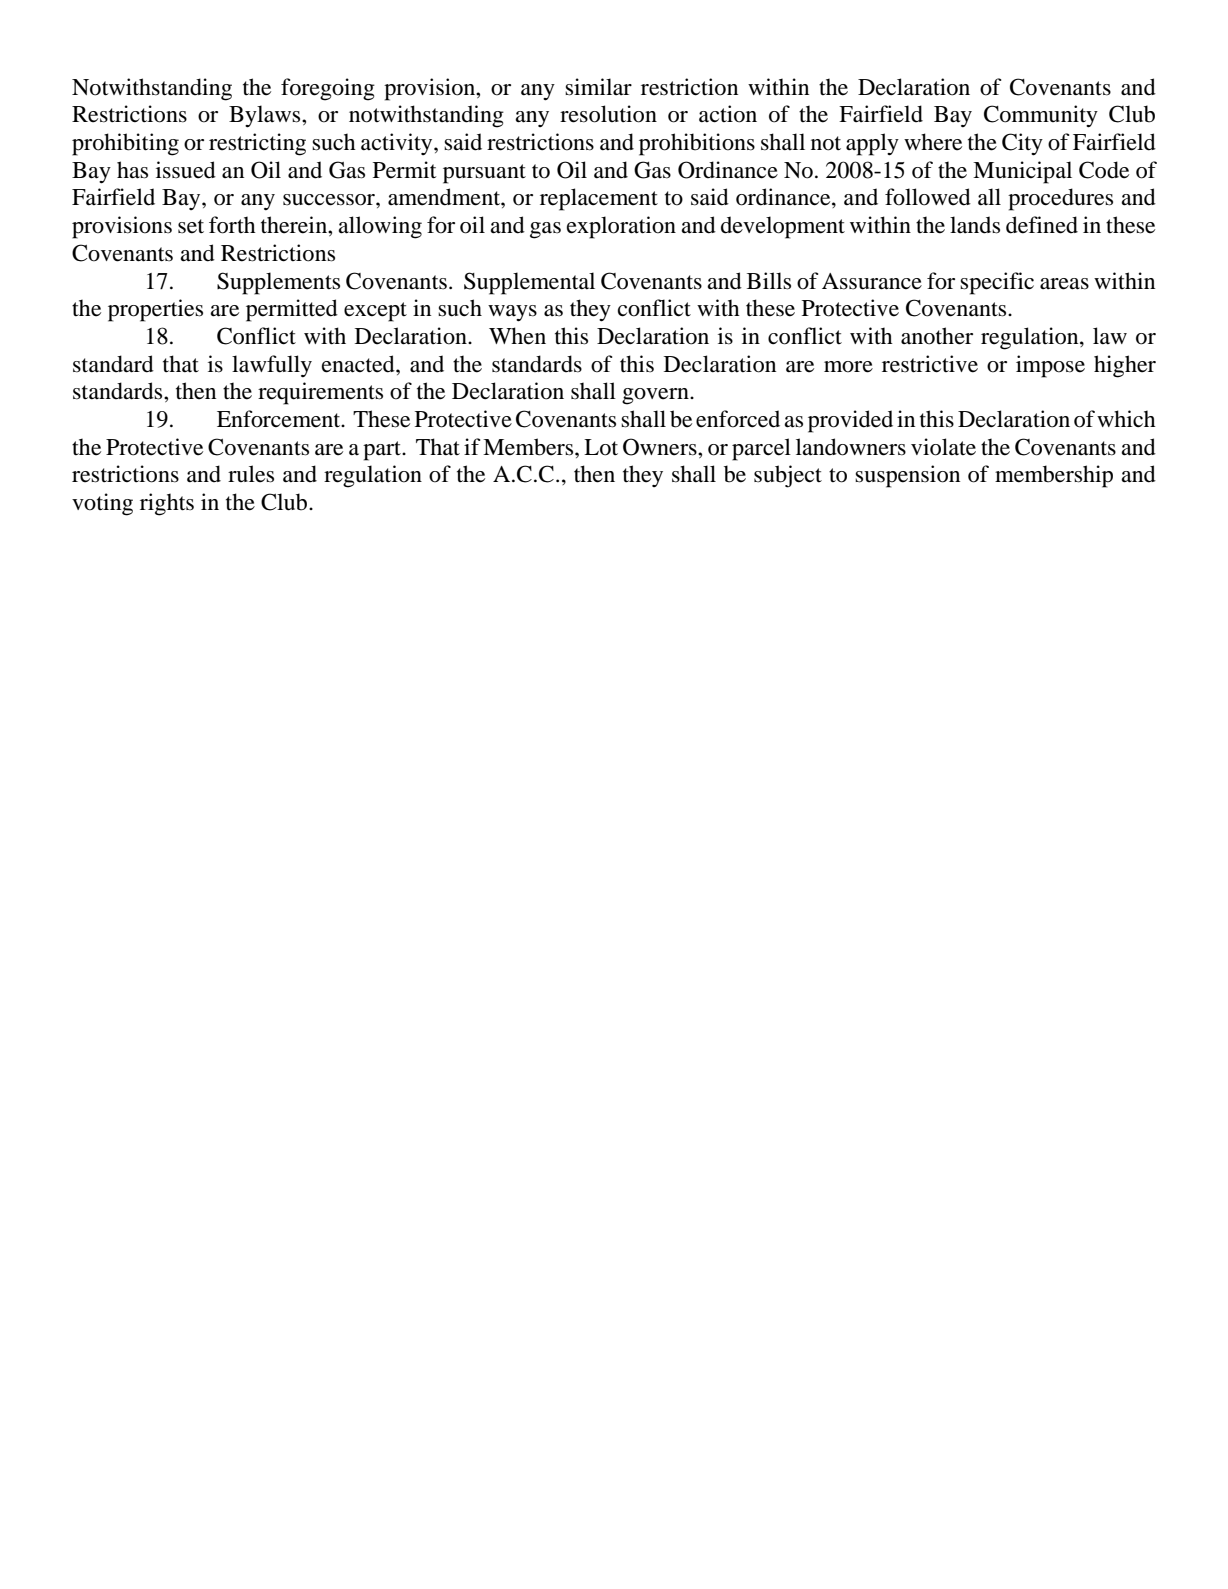 Image resolution: width=1228 pixels, height=1589 pixels. I want to click on Supplemental, so click(529, 283).
